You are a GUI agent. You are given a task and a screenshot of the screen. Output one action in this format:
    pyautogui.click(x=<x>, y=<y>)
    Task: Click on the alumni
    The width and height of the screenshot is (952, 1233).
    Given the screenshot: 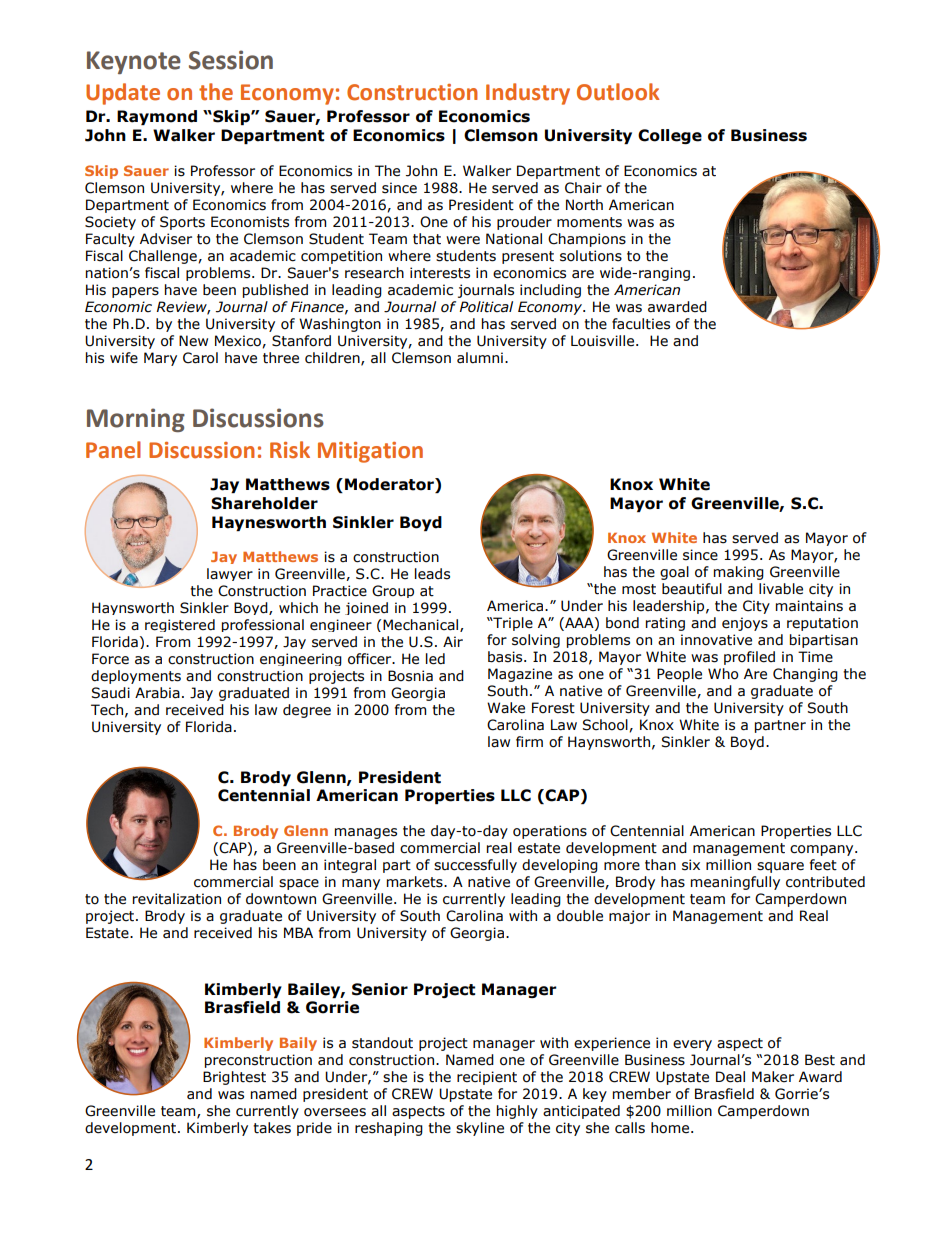 What is the action you would take?
    pyautogui.click(x=480, y=358)
